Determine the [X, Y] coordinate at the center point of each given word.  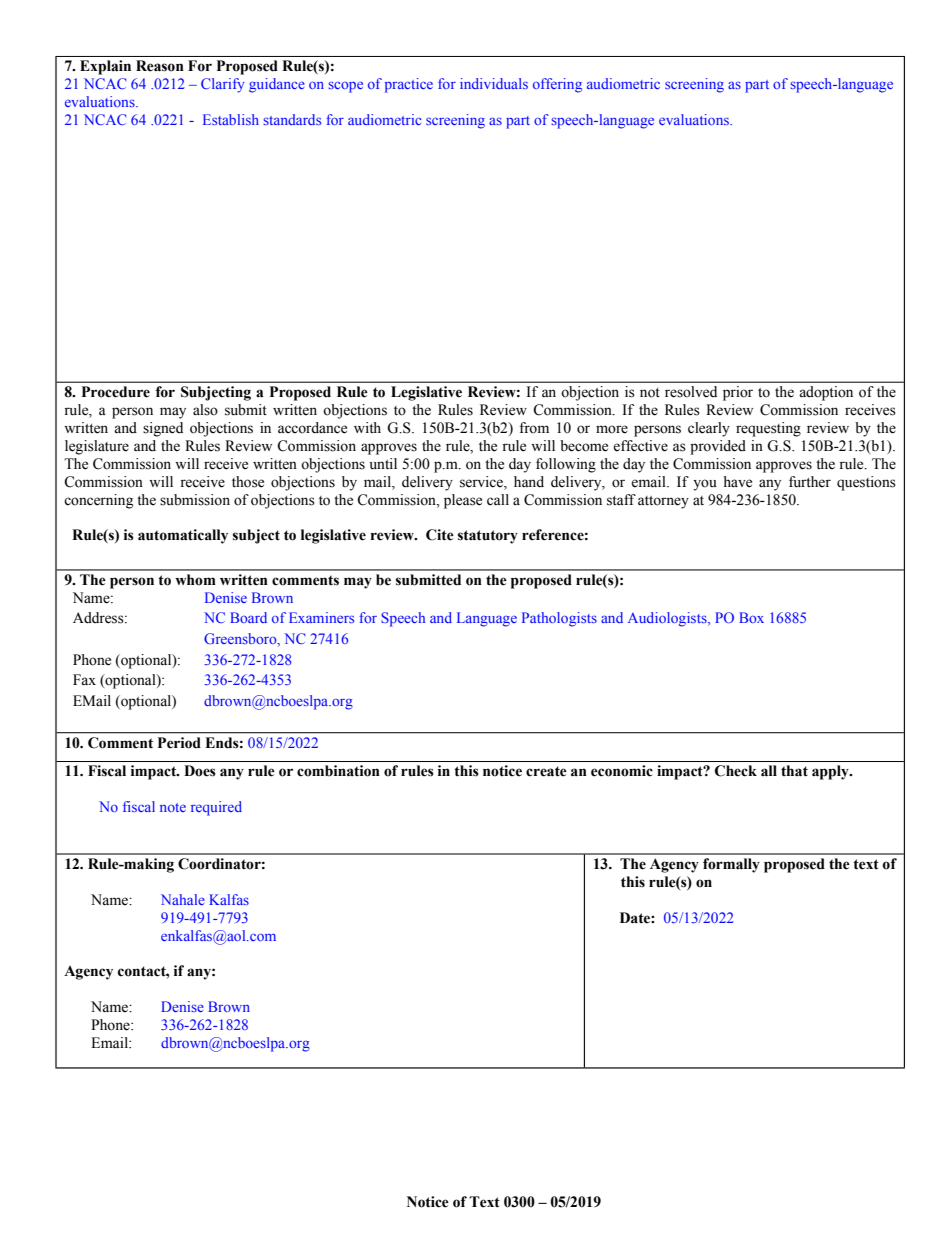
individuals [494, 83]
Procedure [116, 392]
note [173, 807]
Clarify [223, 85]
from [534, 428]
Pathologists [559, 619]
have [737, 482]
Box [751, 617]
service [482, 482]
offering [557, 85]
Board [248, 617]
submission [195, 500]
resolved [691, 392]
